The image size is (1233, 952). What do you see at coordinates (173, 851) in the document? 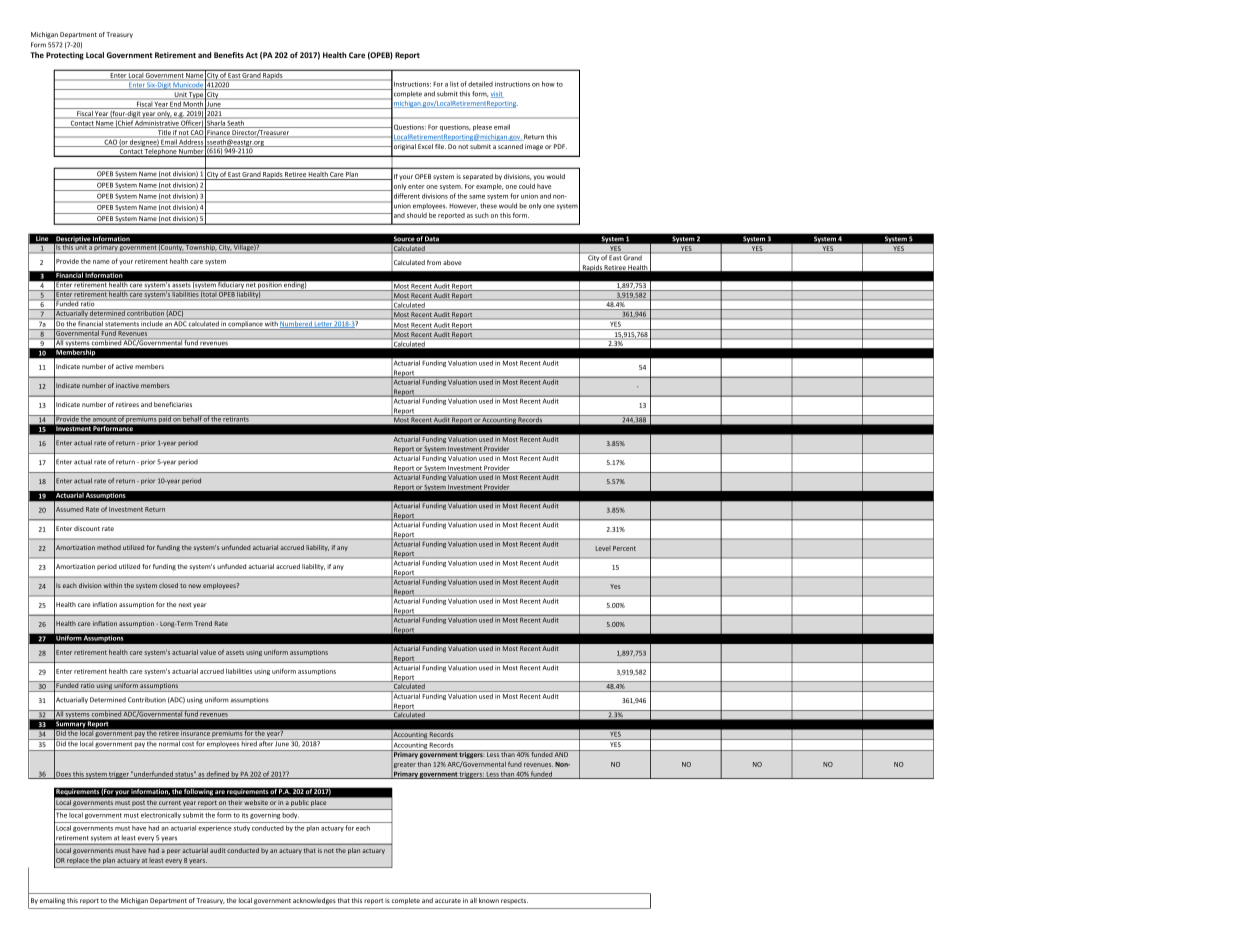
I see `peer` at bounding box center [173, 851].
